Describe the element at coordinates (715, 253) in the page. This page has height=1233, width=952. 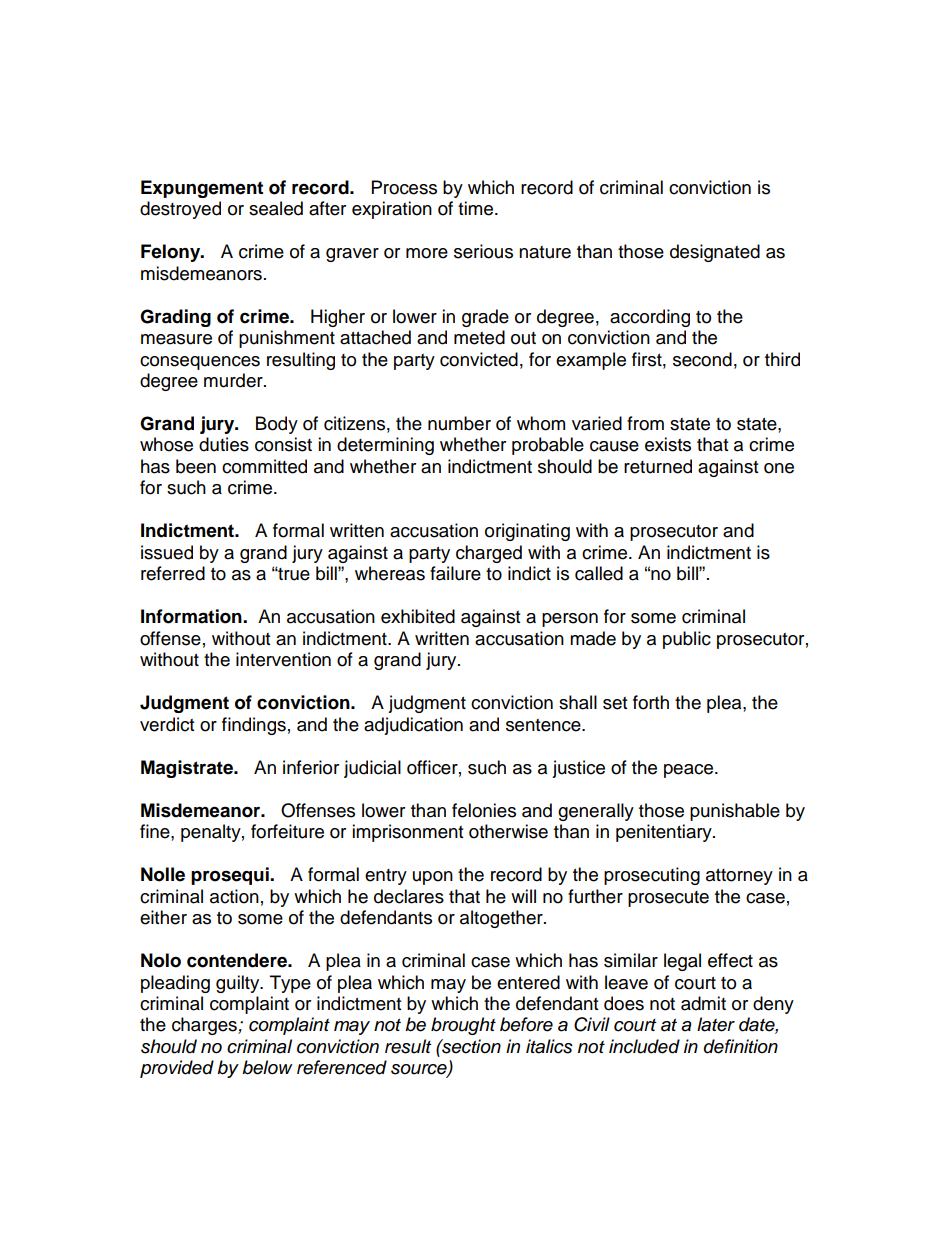
I see `designated` at that location.
